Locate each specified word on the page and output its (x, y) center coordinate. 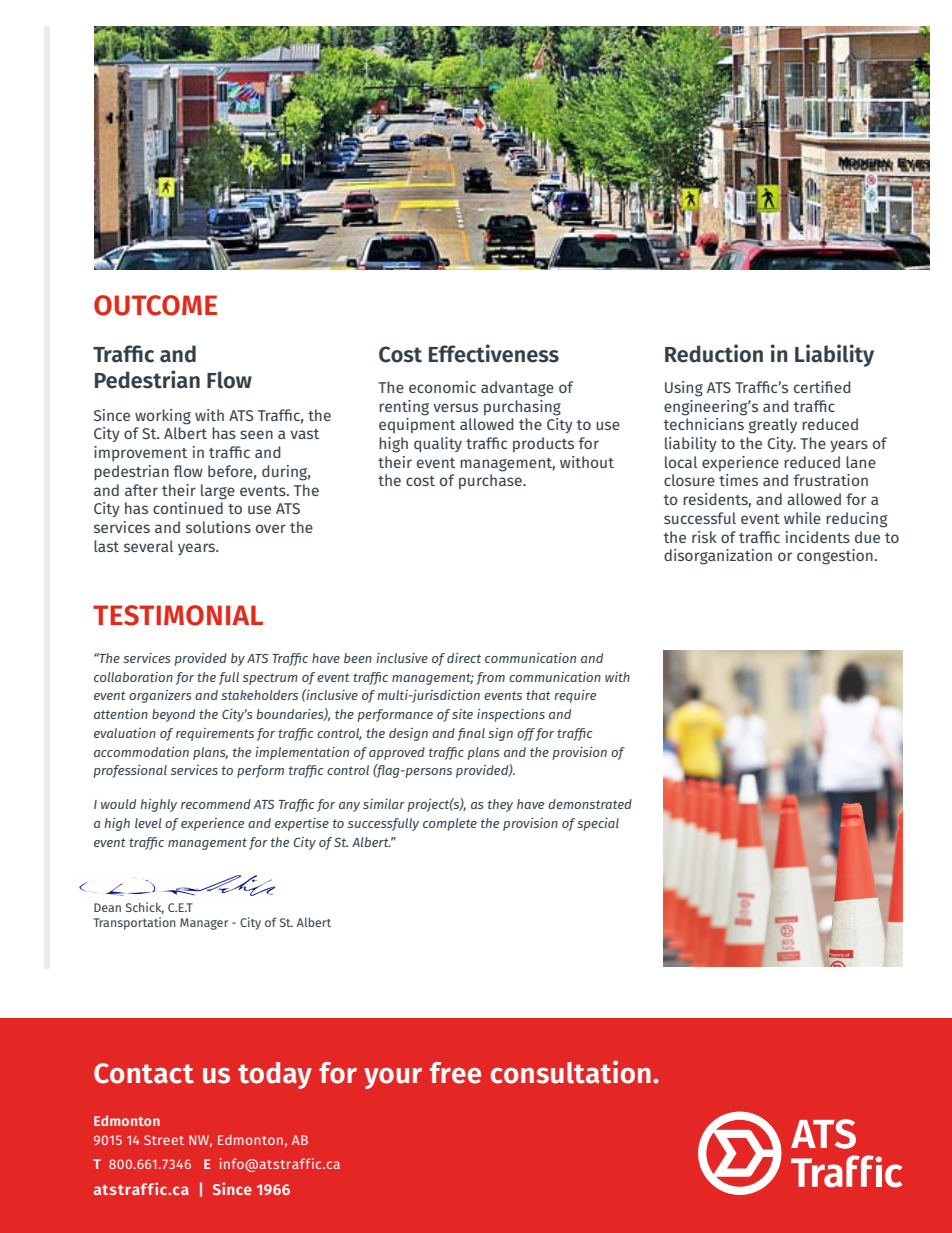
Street (164, 1140)
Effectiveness (494, 353)
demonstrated (590, 804)
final (471, 734)
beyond (173, 715)
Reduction (714, 353)
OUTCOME (155, 305)
